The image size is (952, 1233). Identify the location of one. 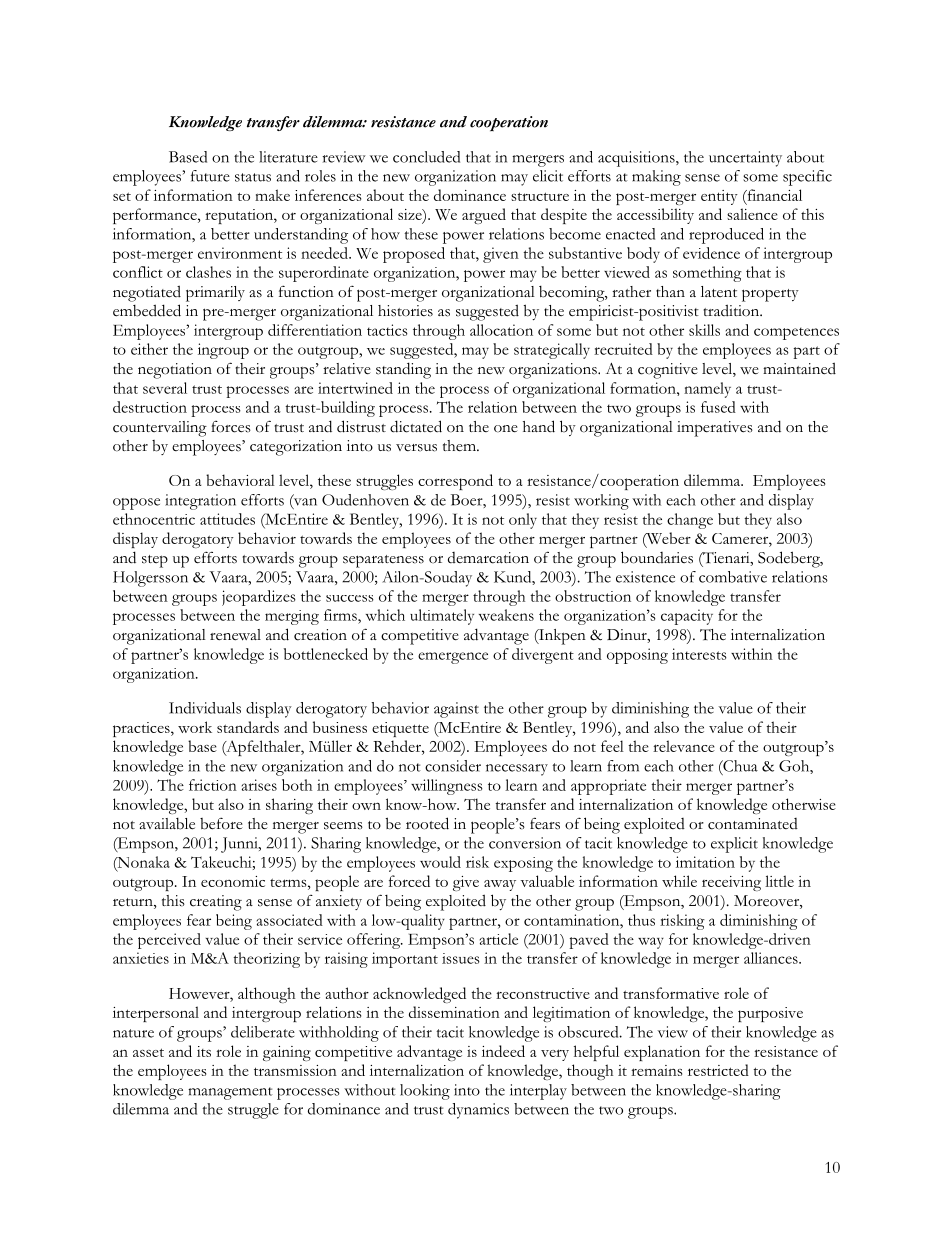
(506, 429).
